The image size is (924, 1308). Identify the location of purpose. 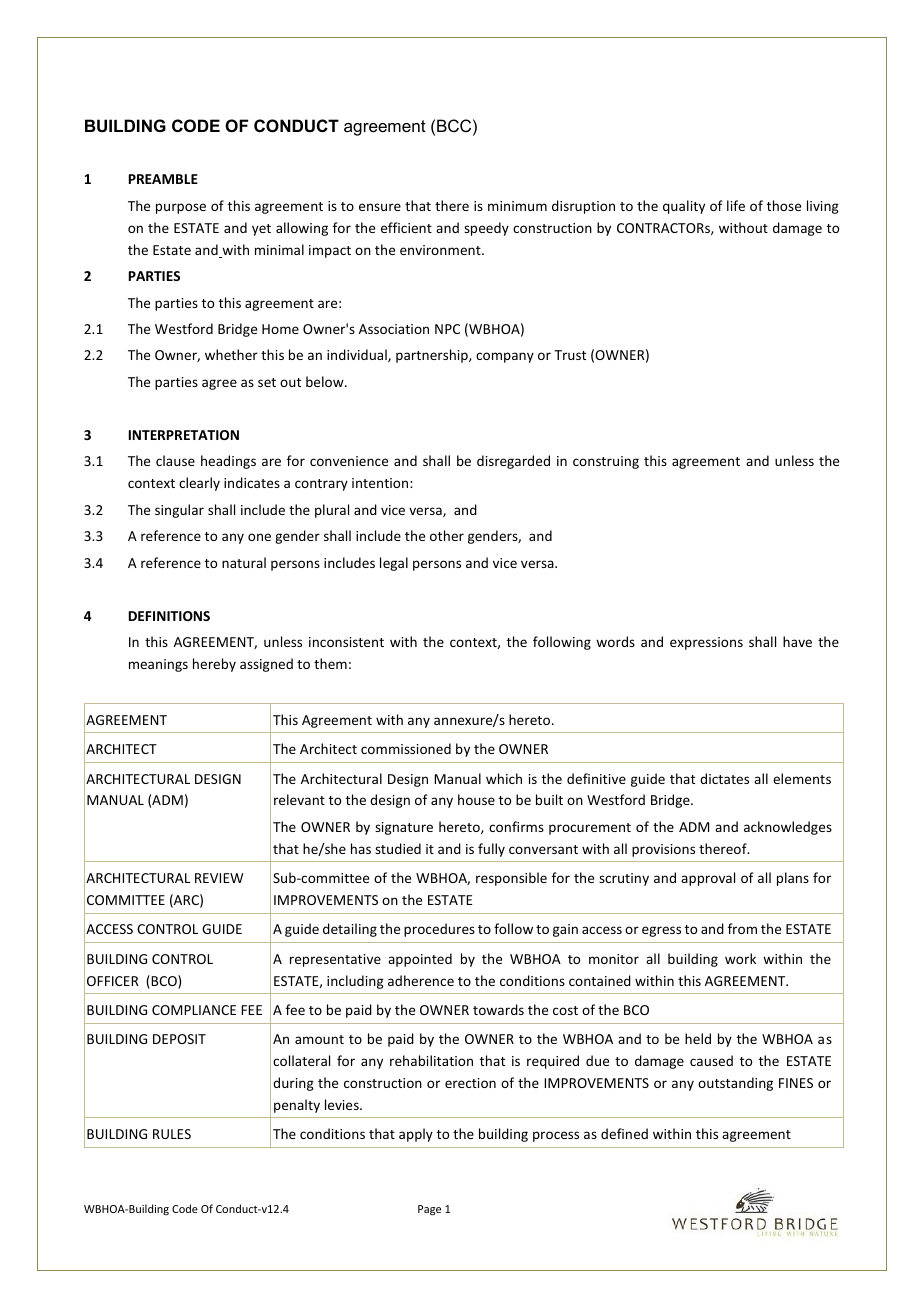
(181, 208).
